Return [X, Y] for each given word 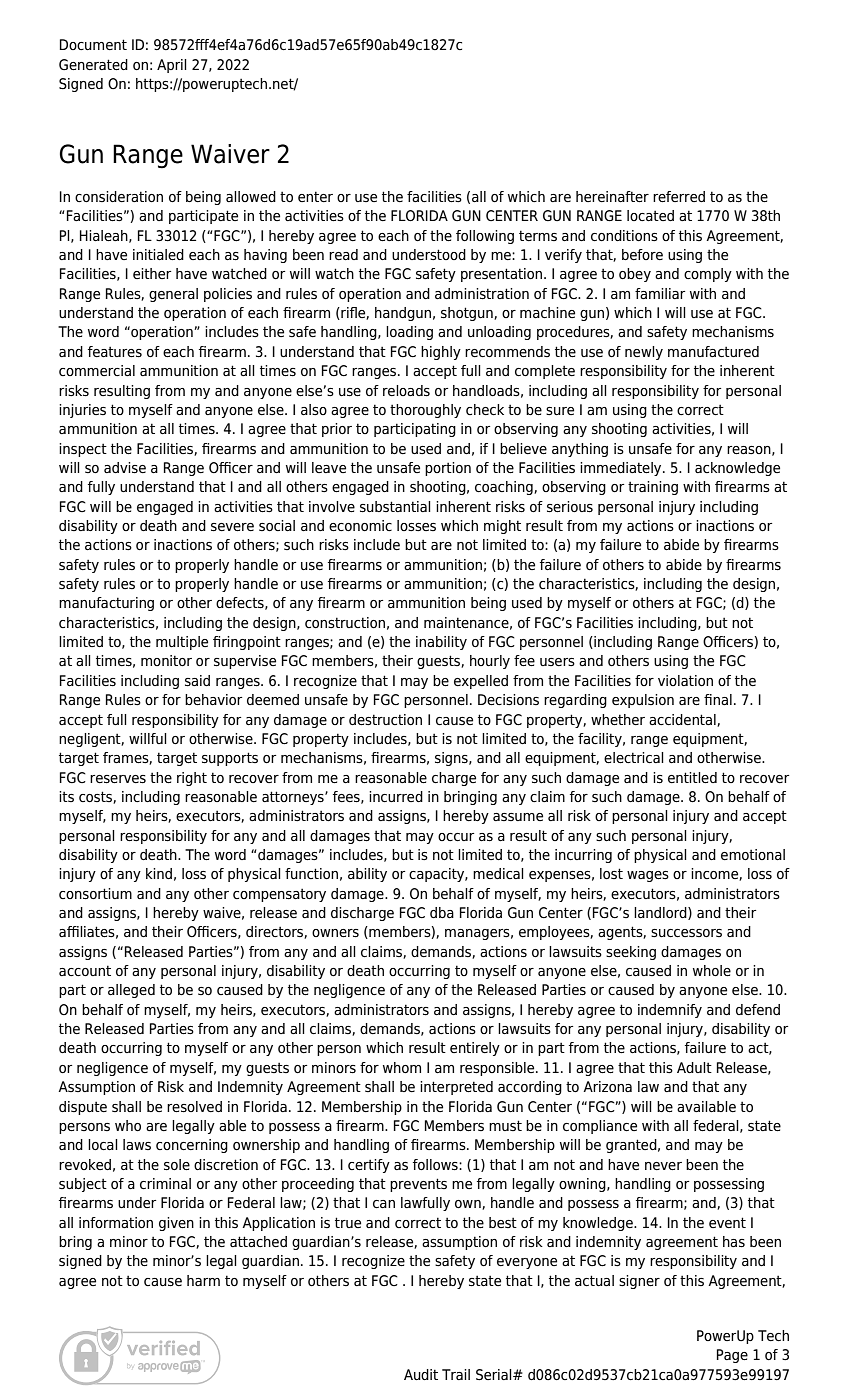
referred [679, 197]
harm [203, 1280]
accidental [683, 720]
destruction [385, 720]
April [172, 66]
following [485, 237]
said [197, 681]
